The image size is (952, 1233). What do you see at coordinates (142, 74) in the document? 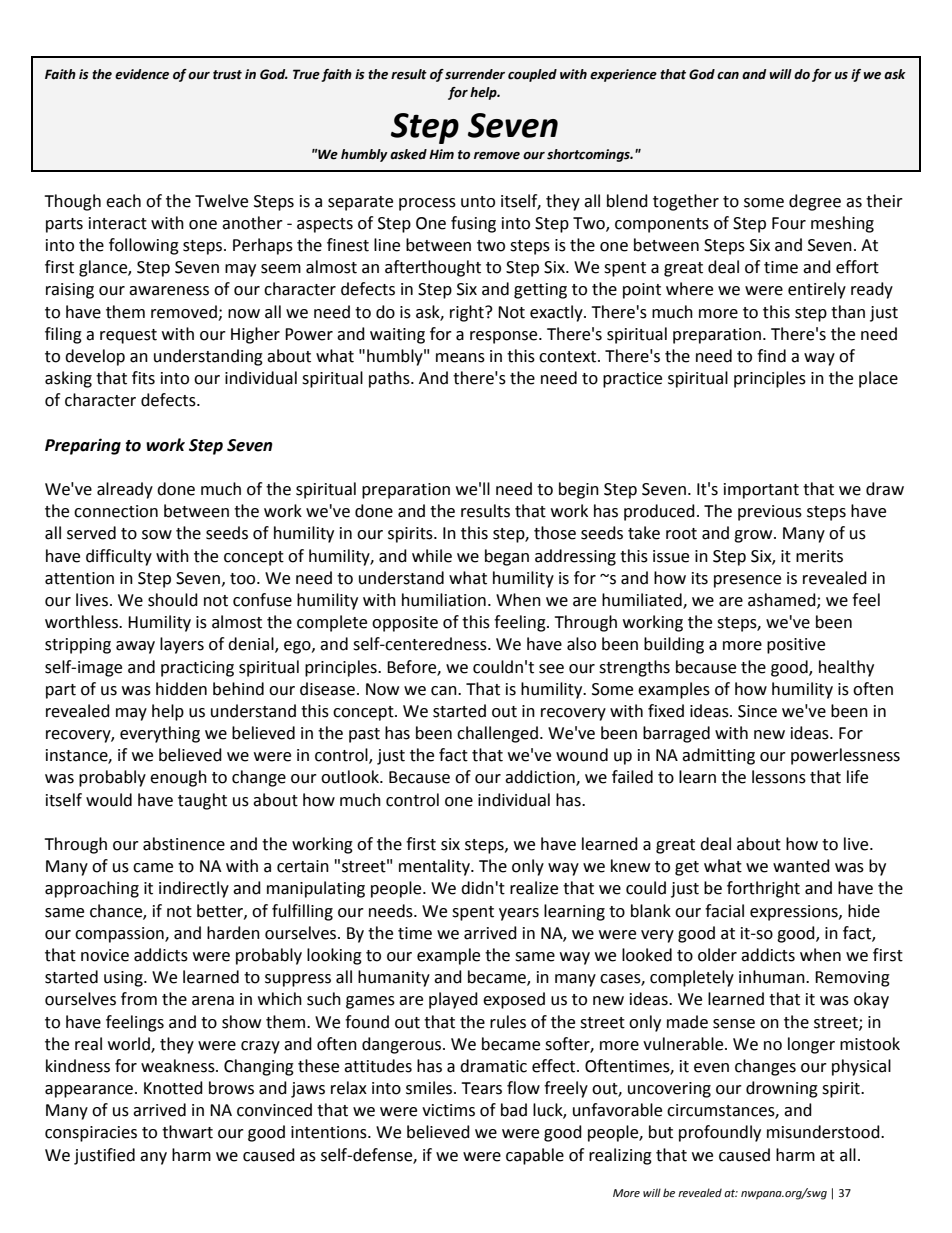
I see `evidence` at bounding box center [142, 74].
